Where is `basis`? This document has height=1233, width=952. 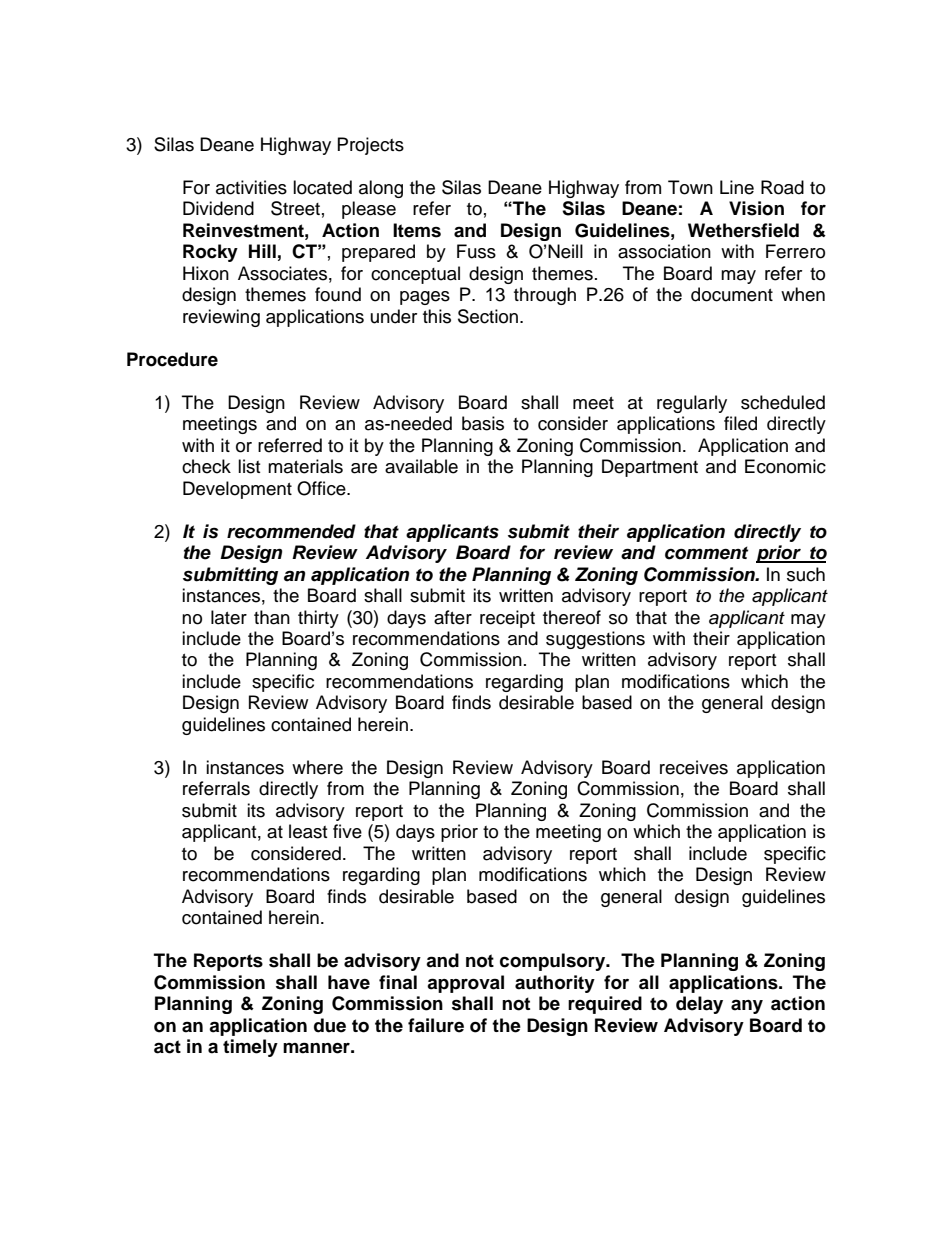 basis is located at coordinates (483, 423).
